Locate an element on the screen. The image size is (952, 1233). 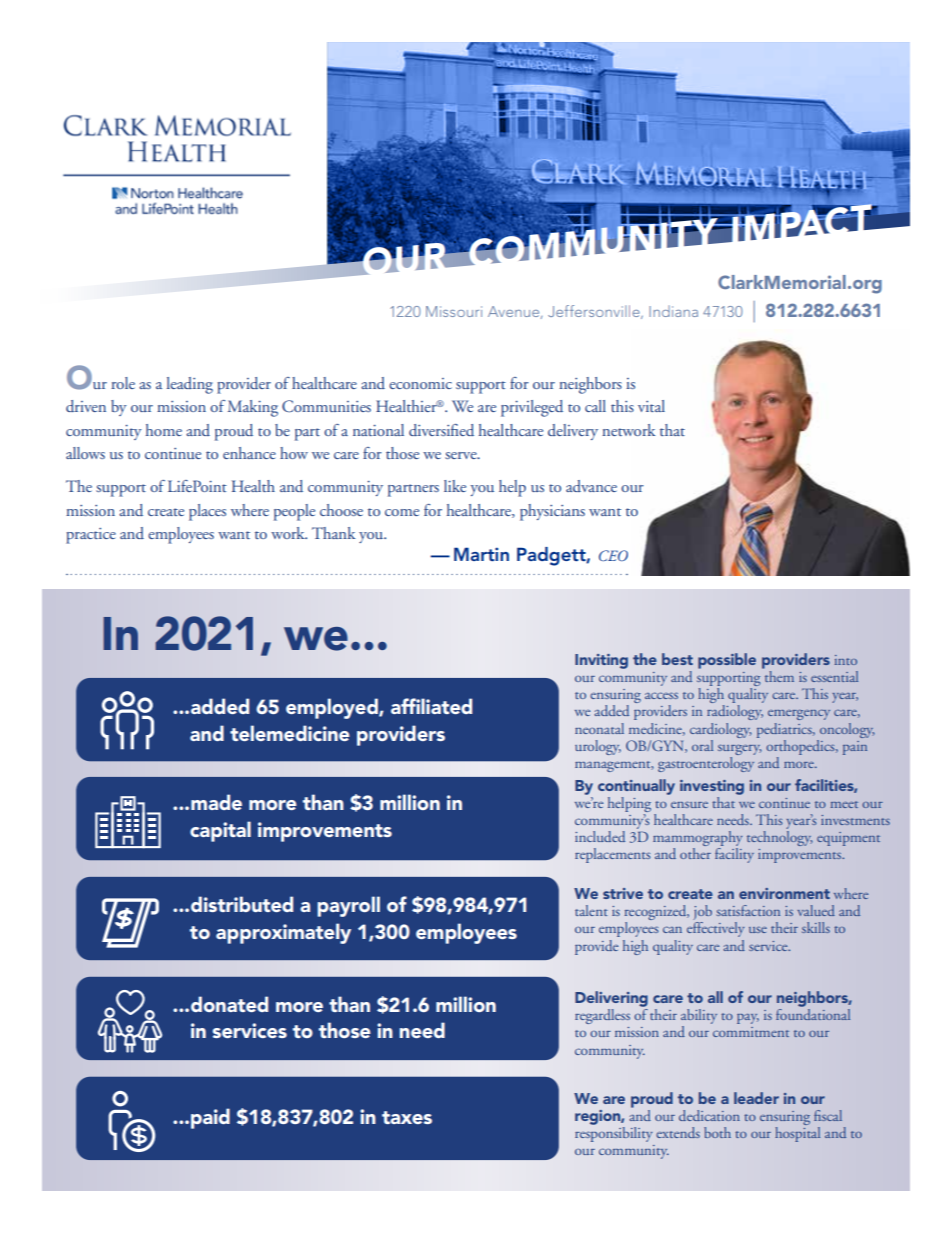
CEO is located at coordinates (613, 555).
